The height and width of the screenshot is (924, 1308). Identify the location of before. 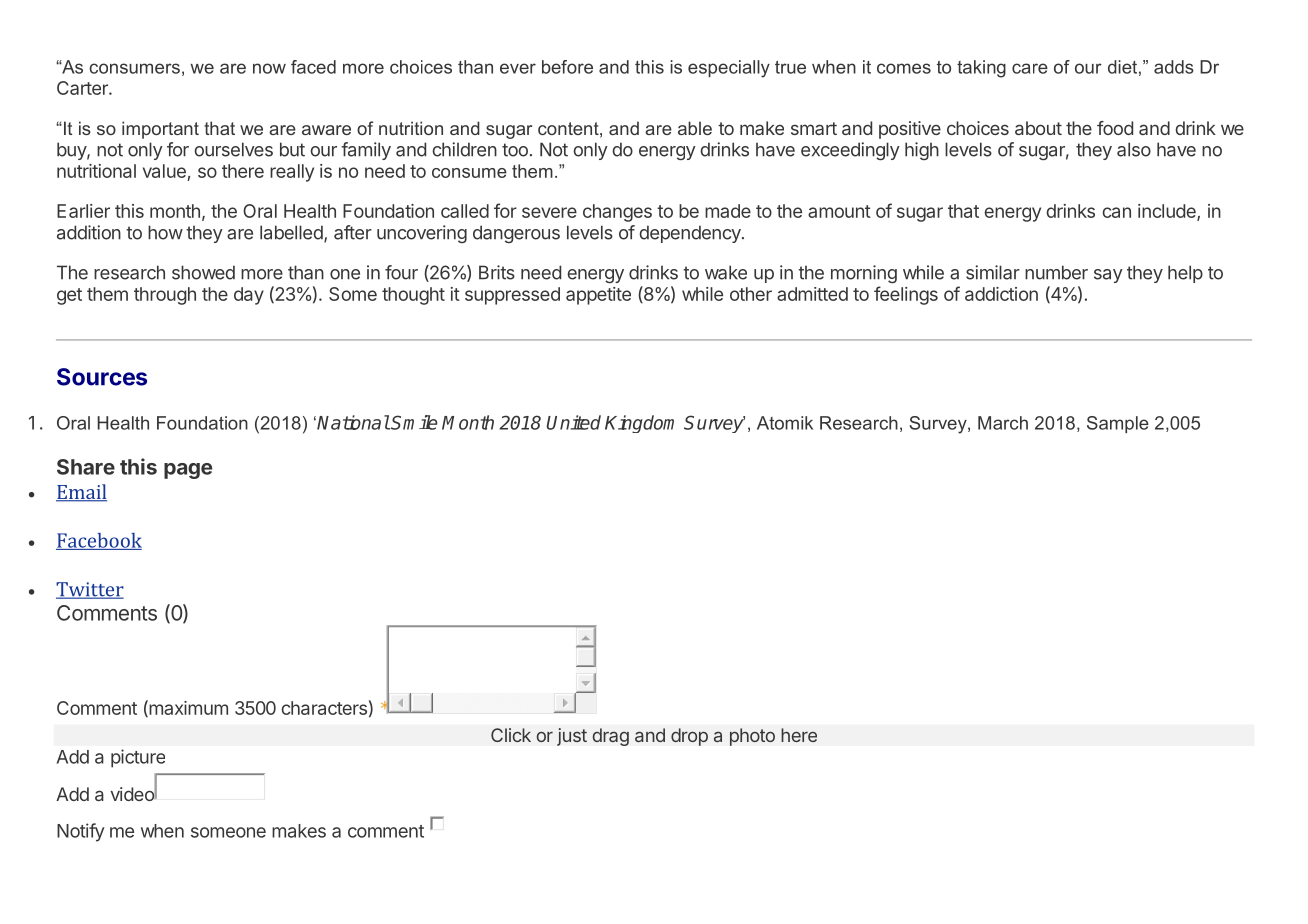
(567, 67).
